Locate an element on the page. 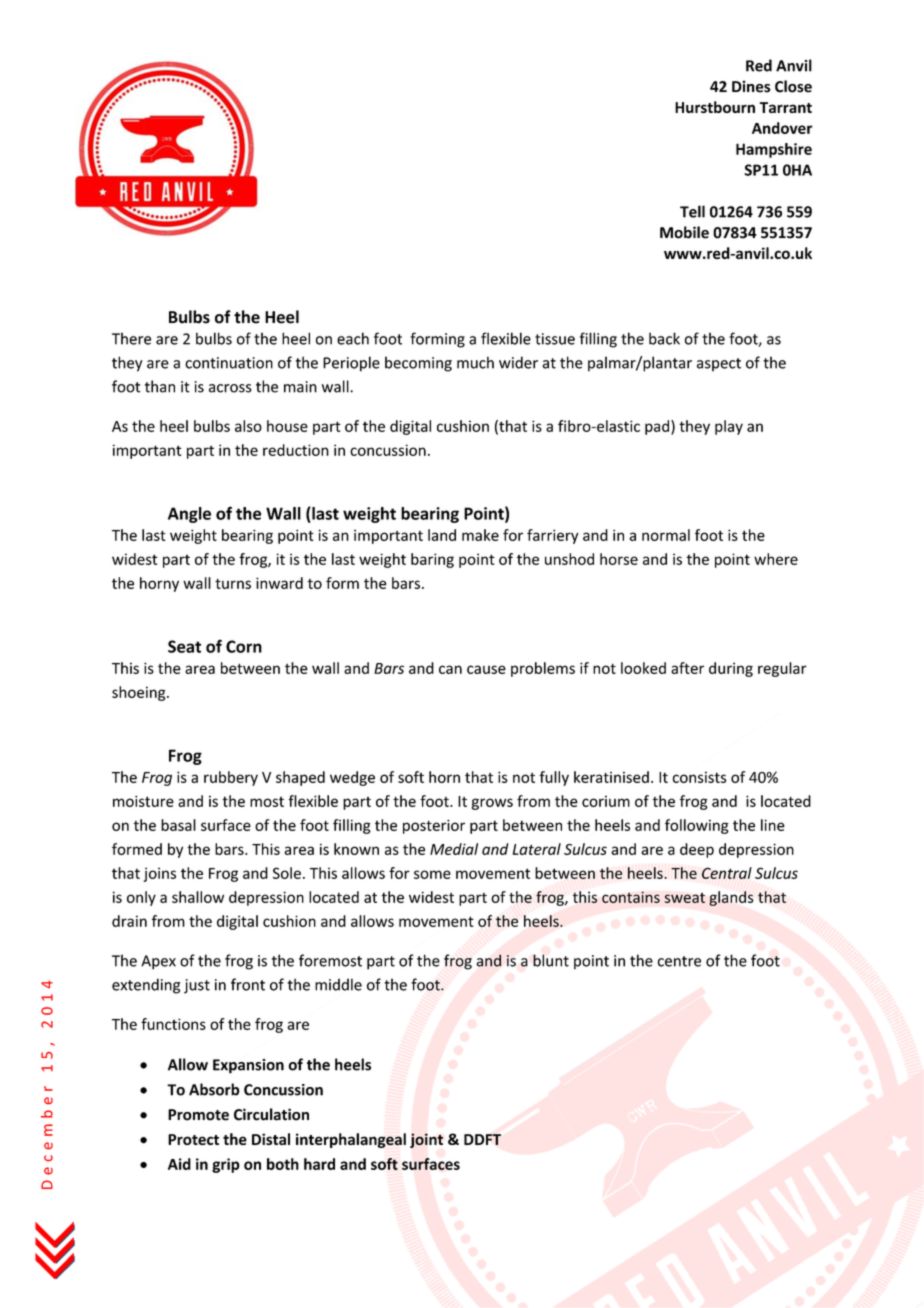  Protect is located at coordinates (193, 1139).
